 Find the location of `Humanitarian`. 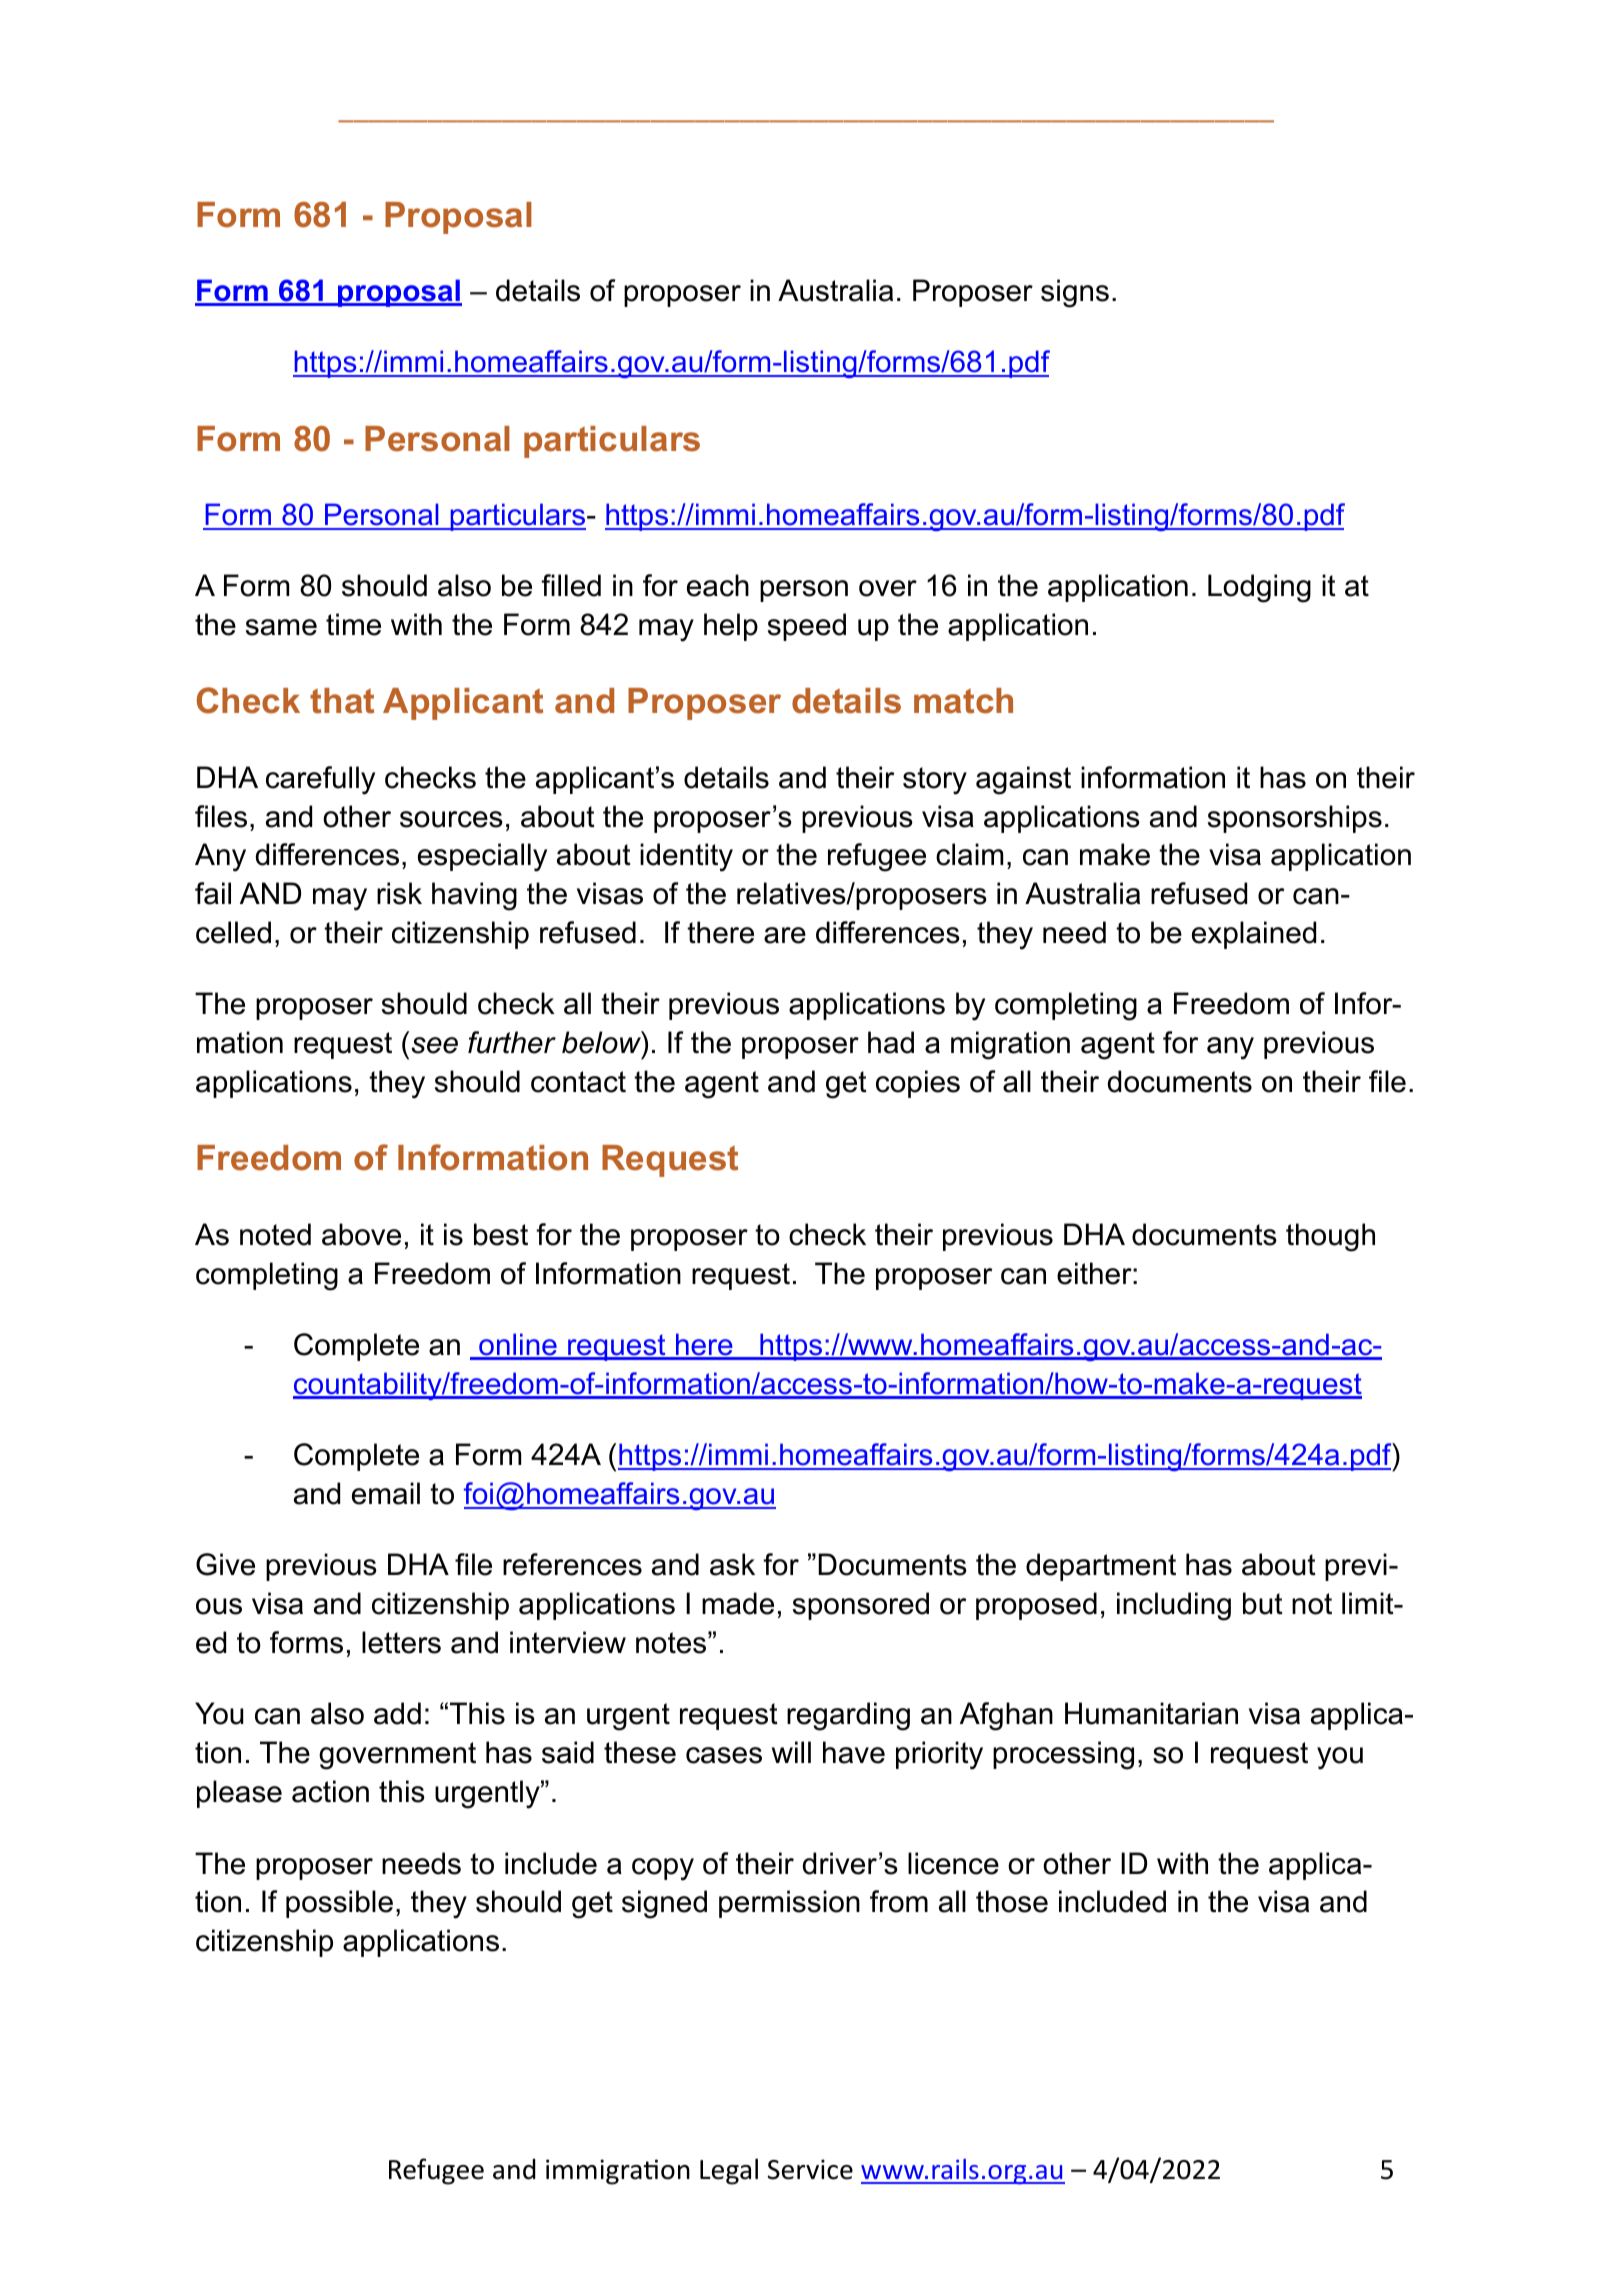

Humanitarian is located at coordinates (1151, 1713).
